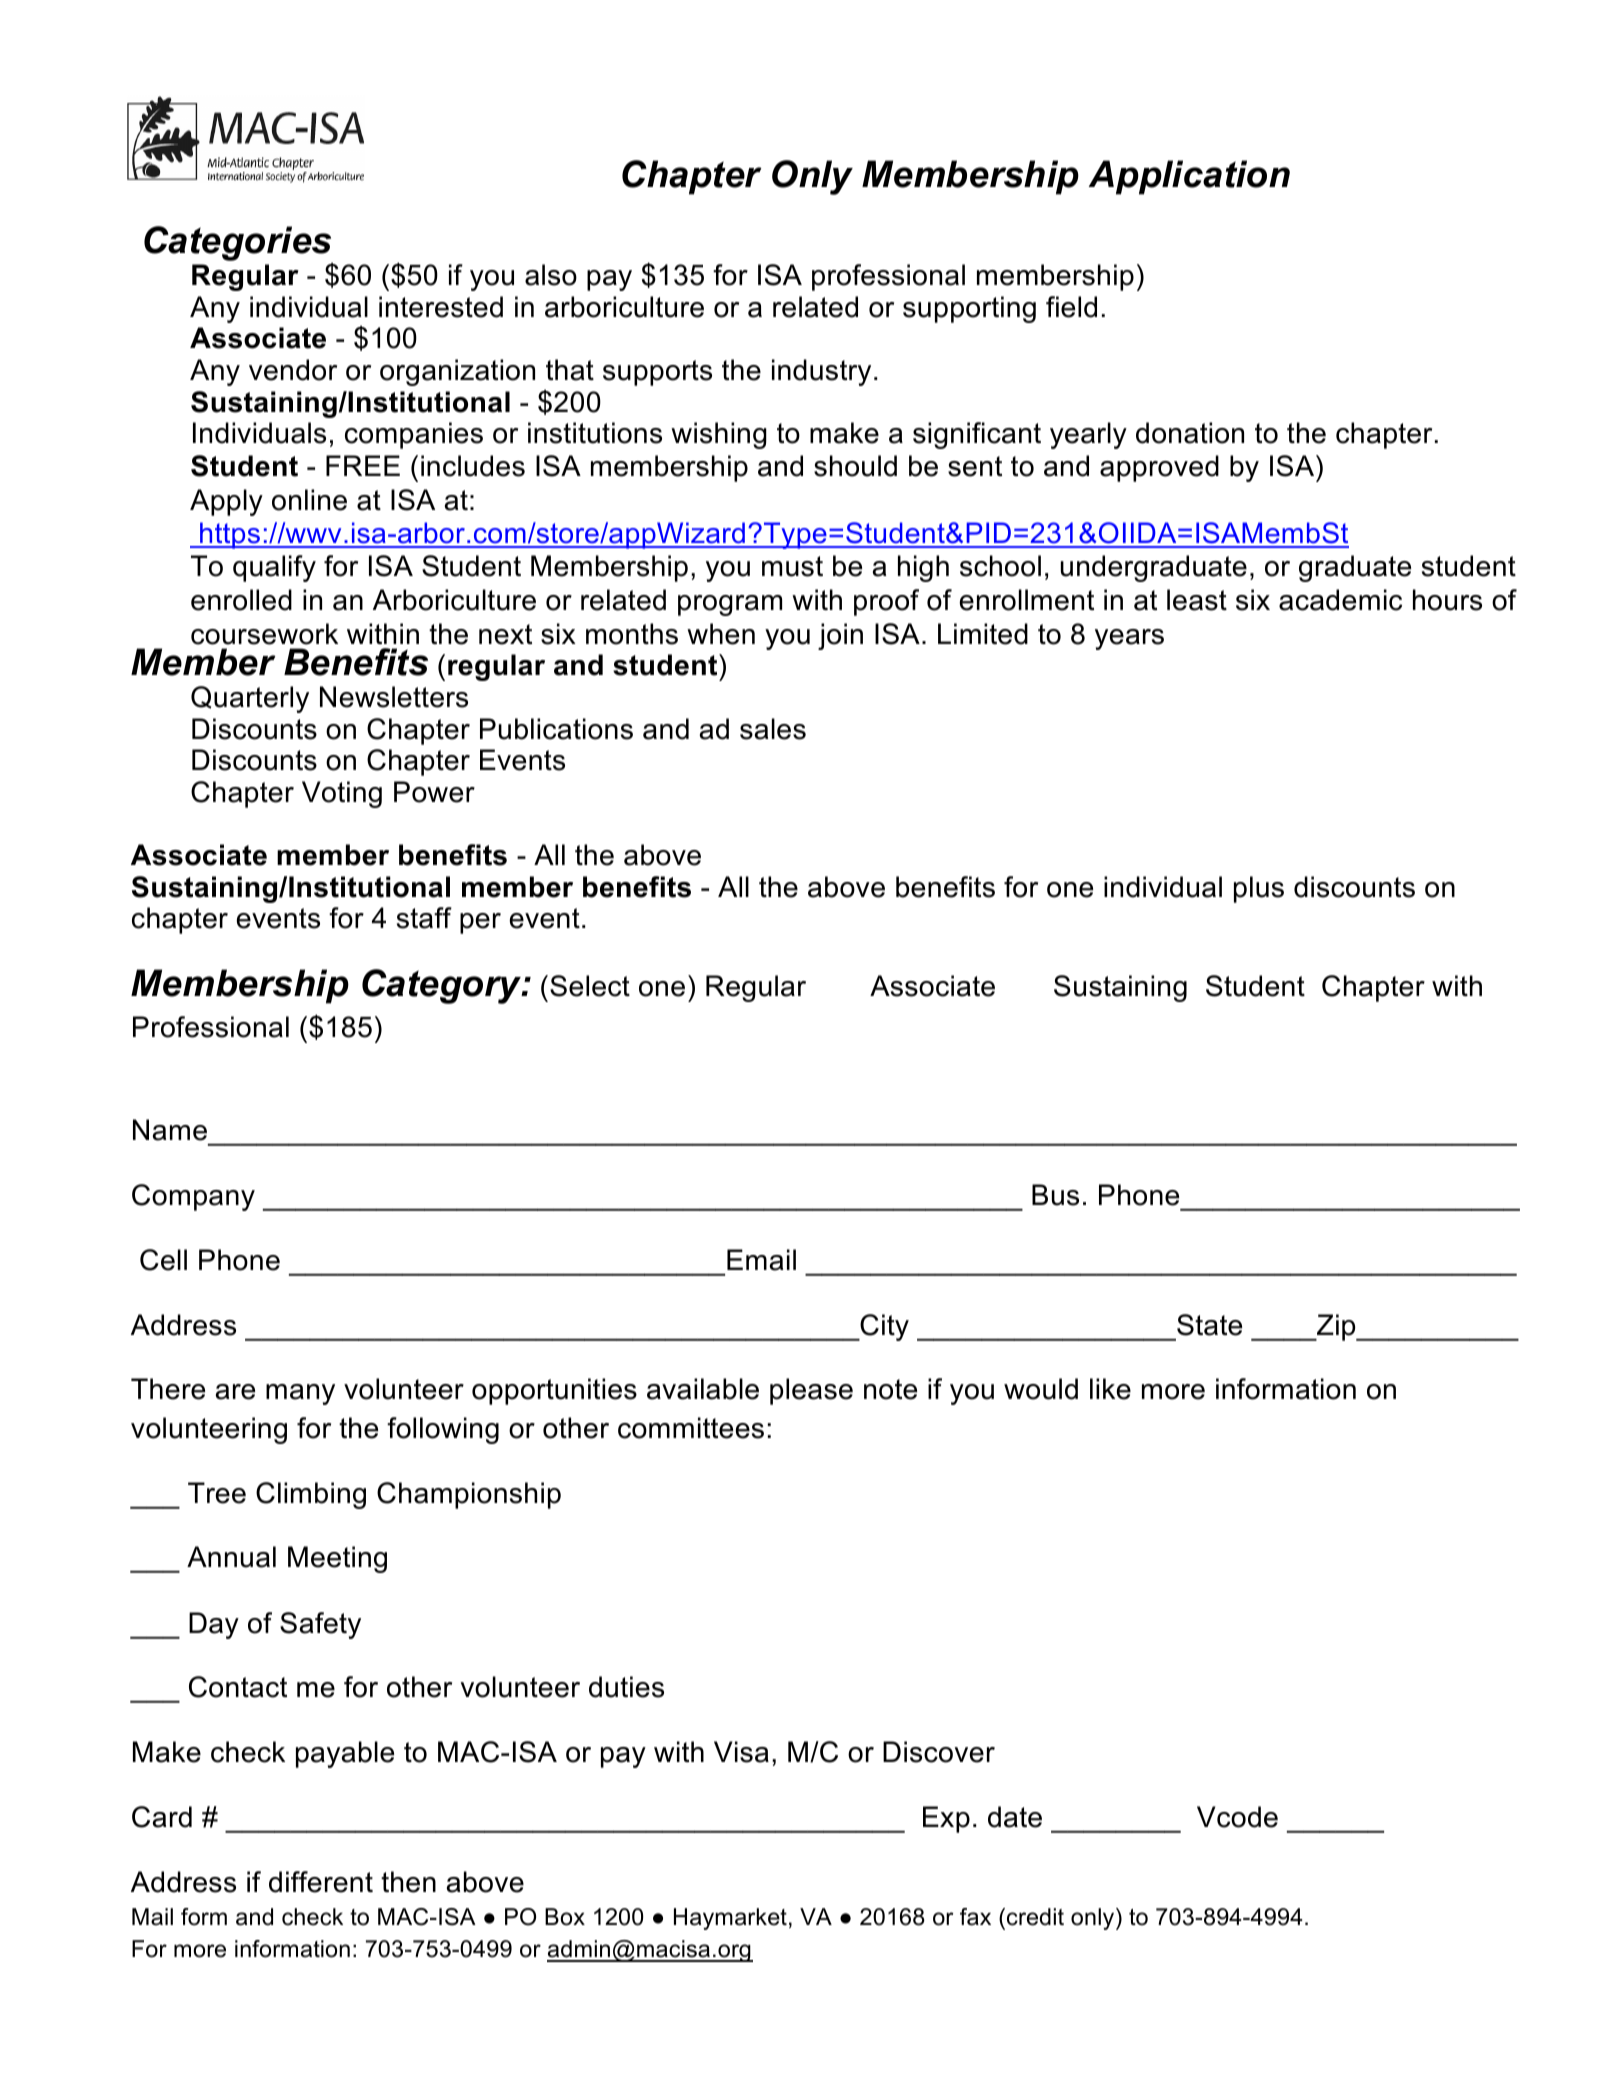  I want to click on supporting, so click(969, 309).
